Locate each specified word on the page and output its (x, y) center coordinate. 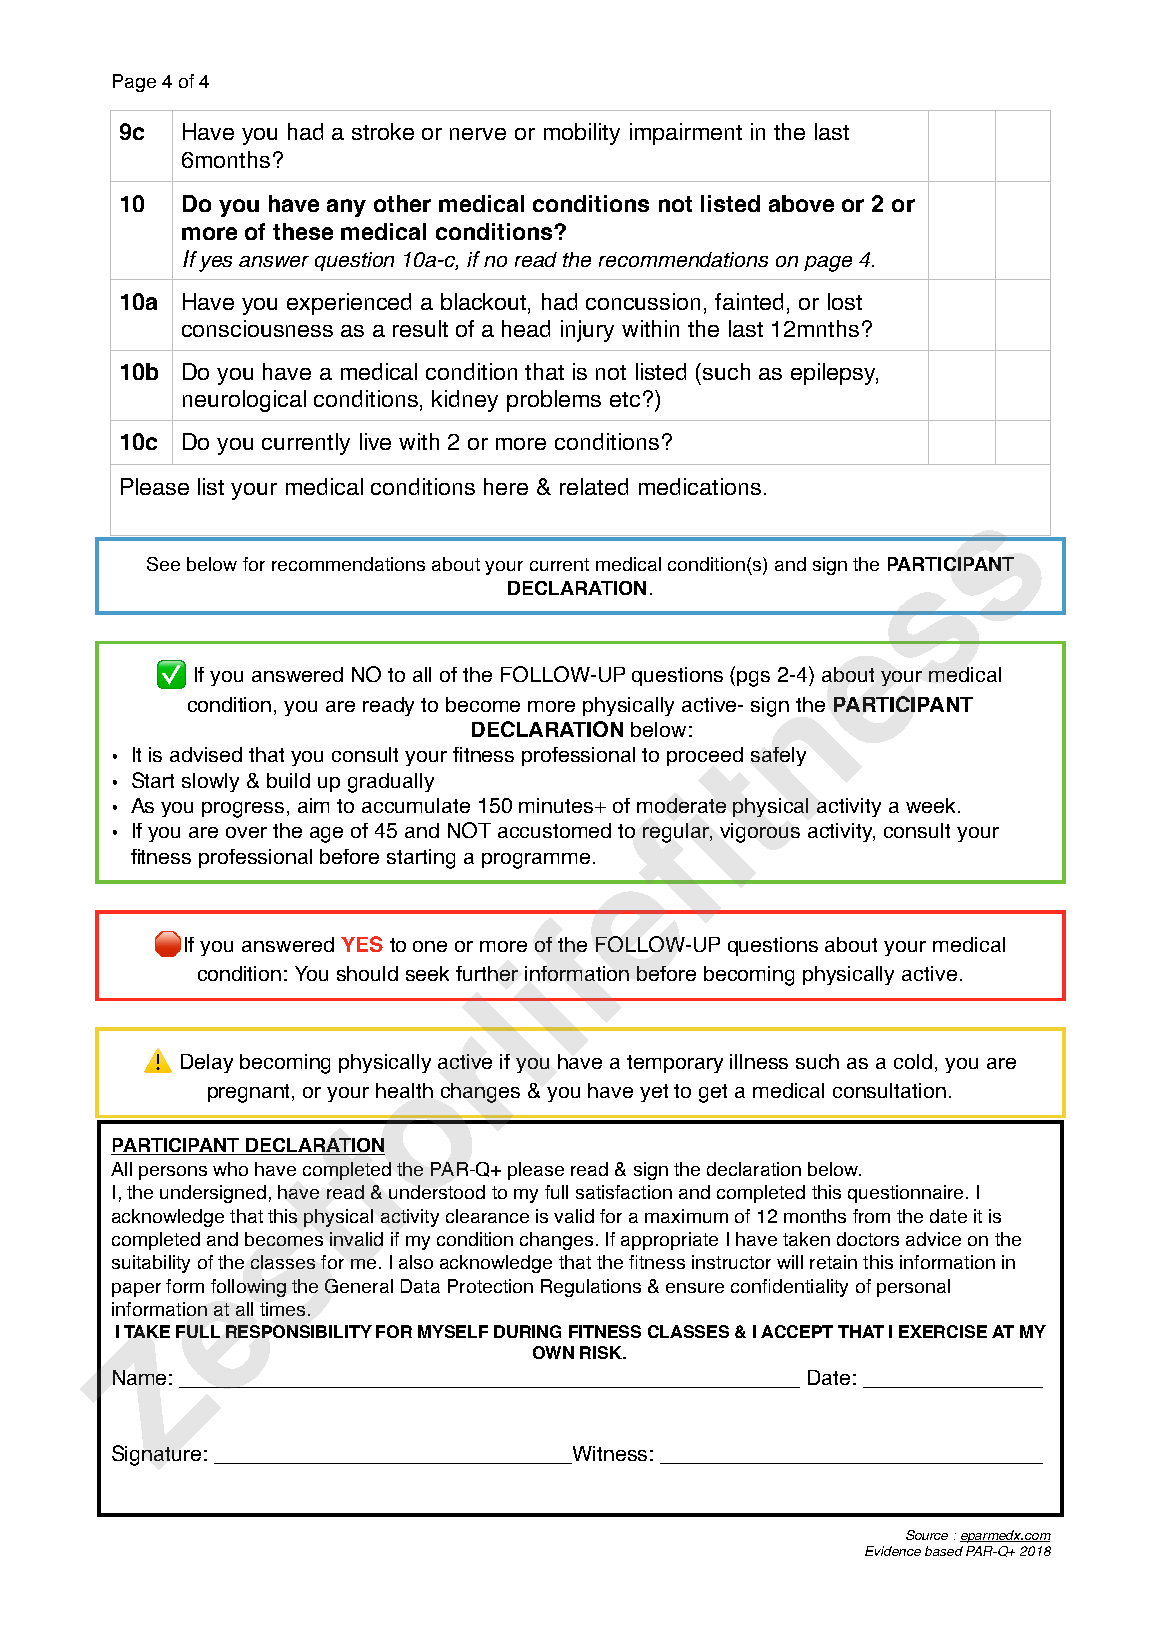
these (303, 231)
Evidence (893, 1551)
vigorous (760, 833)
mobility (582, 134)
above (801, 203)
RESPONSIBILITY (299, 1331)
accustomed (554, 830)
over (246, 832)
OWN (553, 1352)
